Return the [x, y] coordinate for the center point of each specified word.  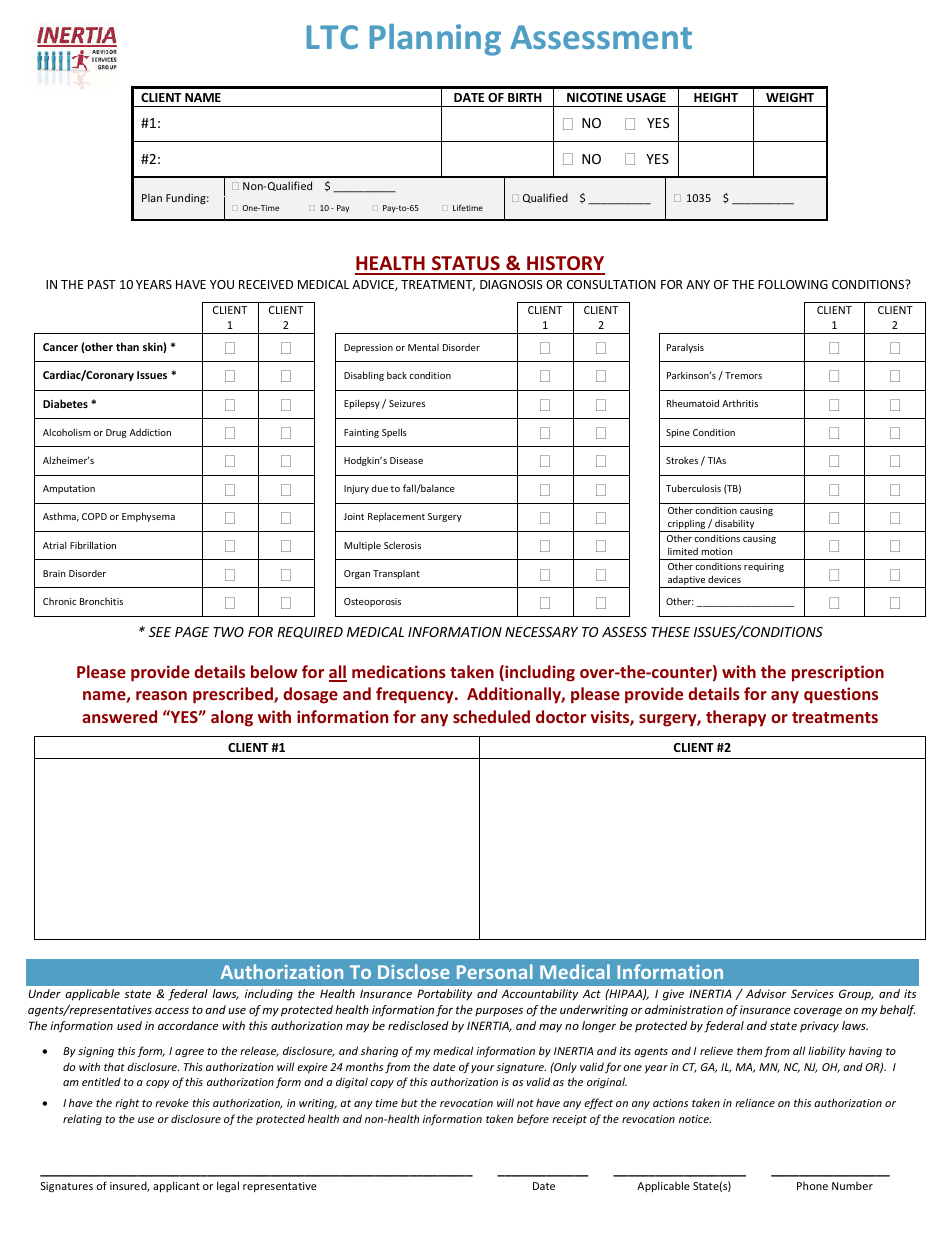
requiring [764, 567]
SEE [160, 632]
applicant [176, 1186]
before [533, 1119]
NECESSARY [541, 632]
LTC [332, 37]
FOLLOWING [793, 284]
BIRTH [525, 97]
